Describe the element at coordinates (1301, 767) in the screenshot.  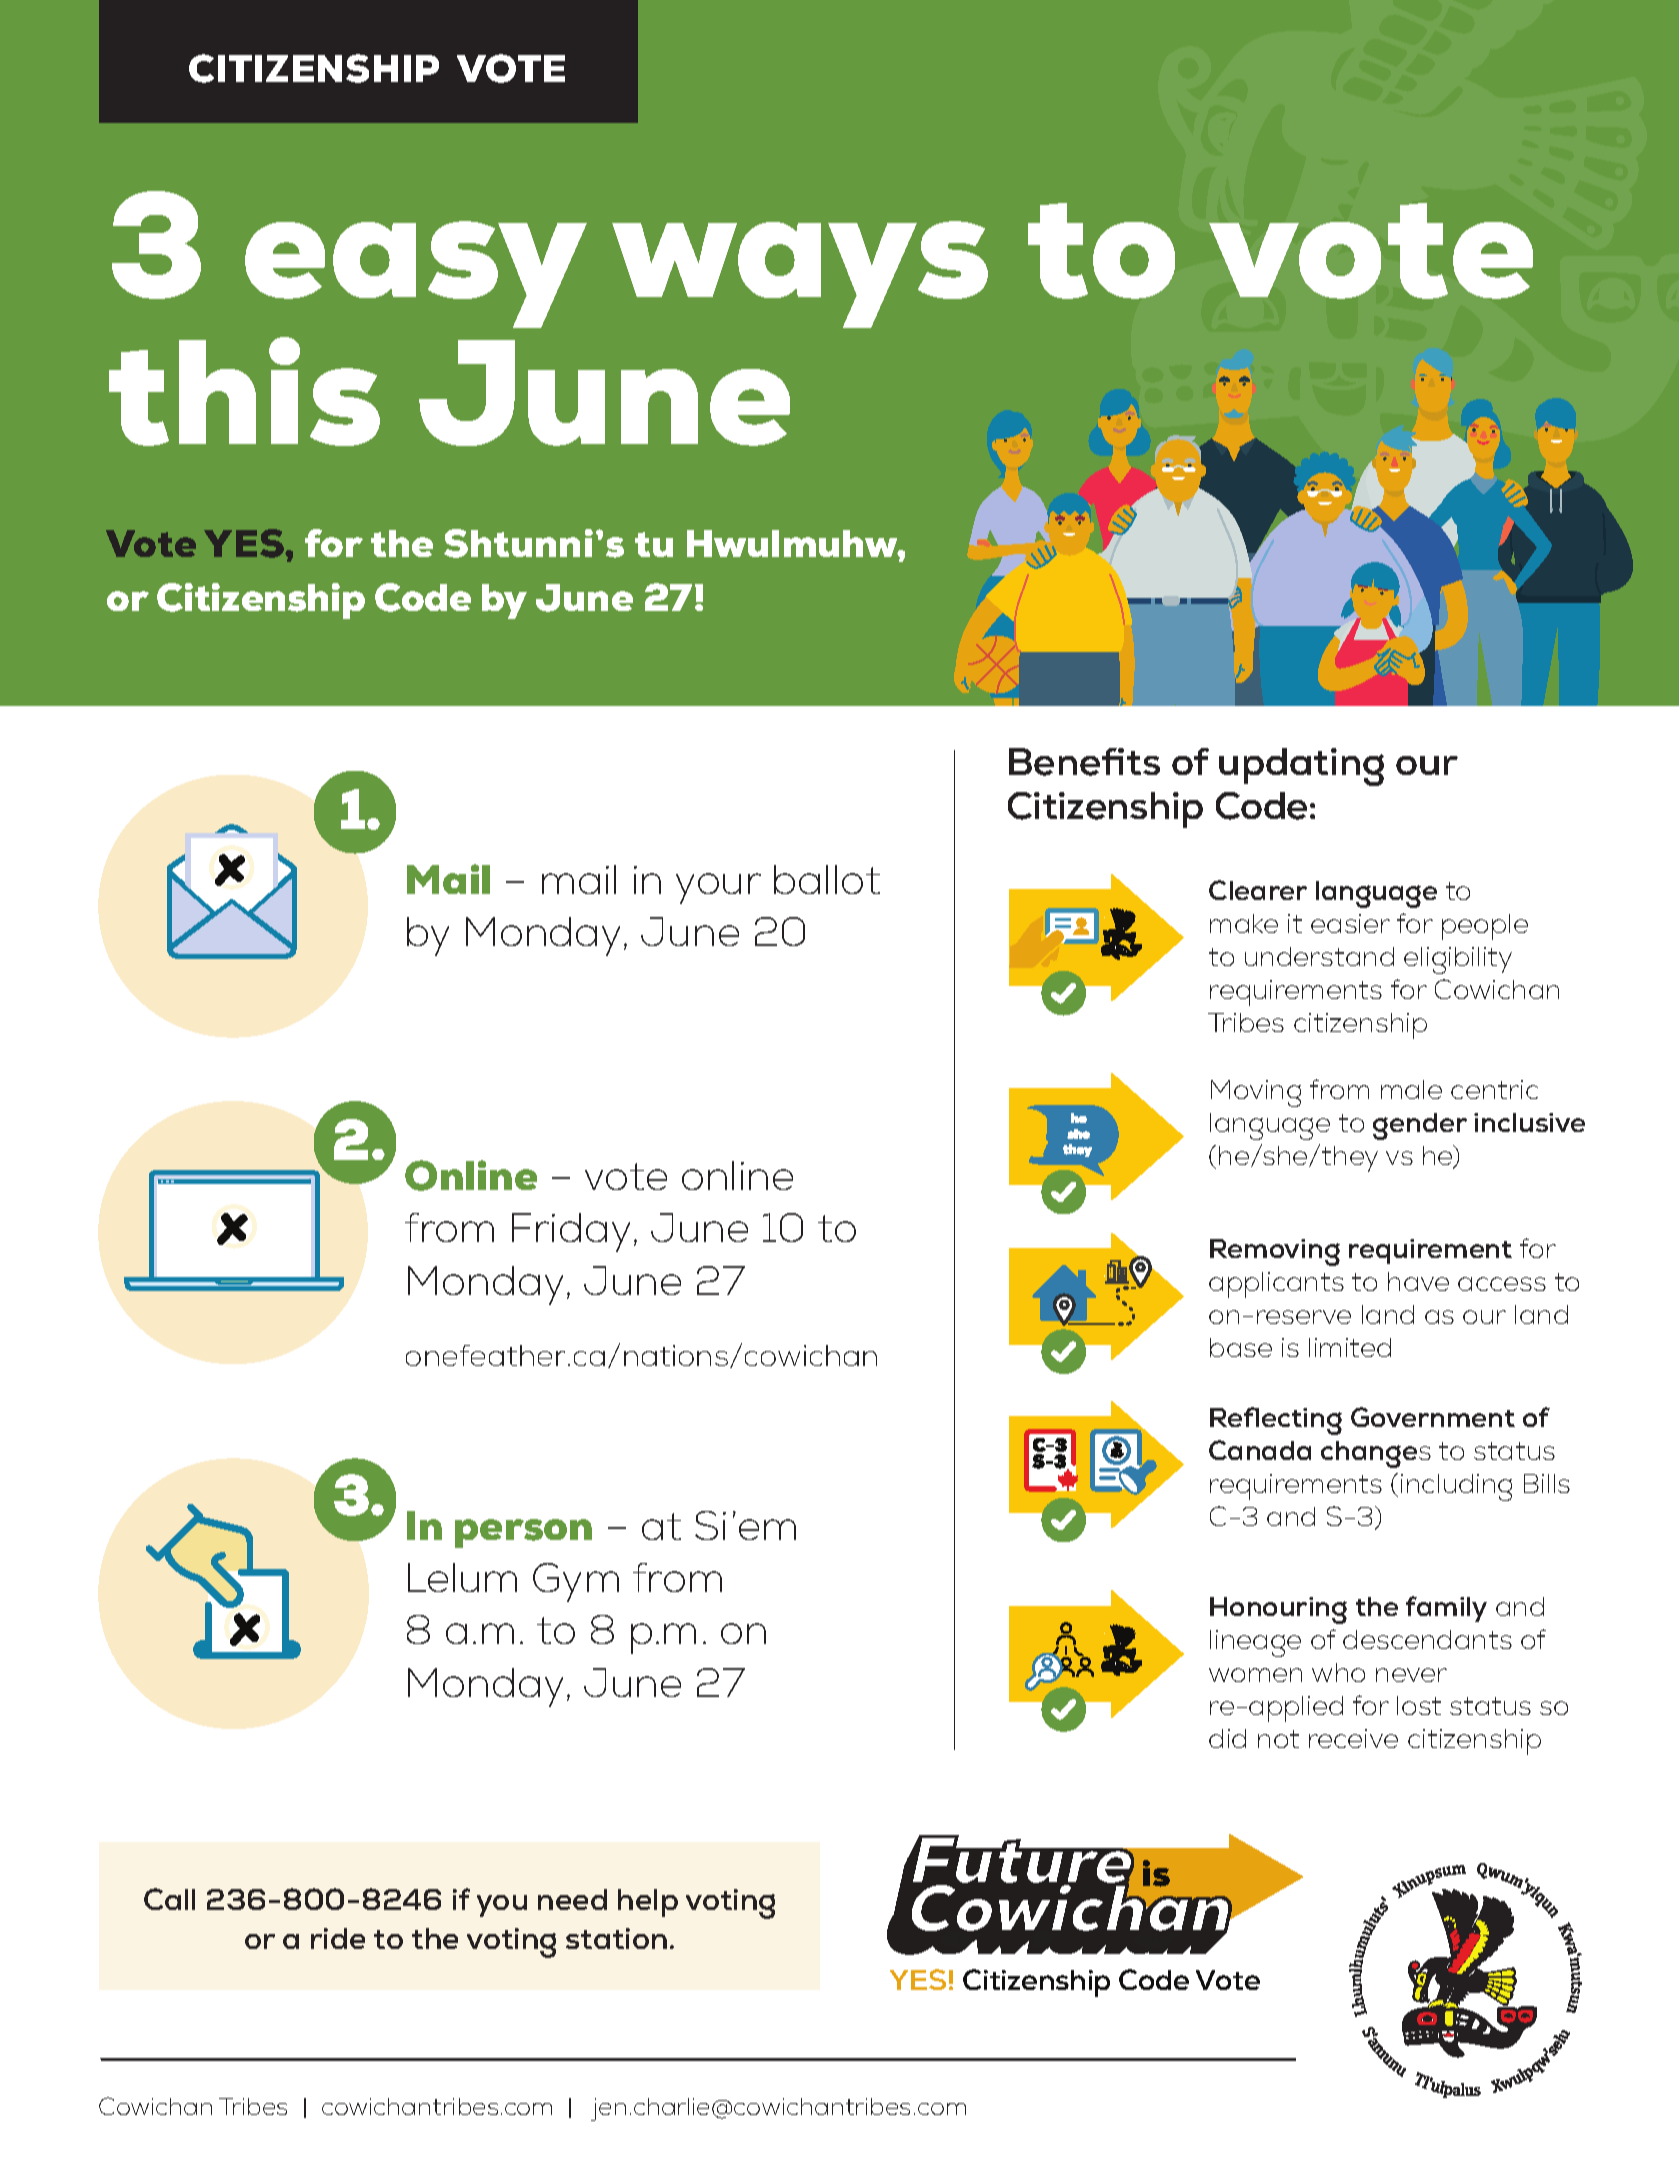
I see `updating` at that location.
